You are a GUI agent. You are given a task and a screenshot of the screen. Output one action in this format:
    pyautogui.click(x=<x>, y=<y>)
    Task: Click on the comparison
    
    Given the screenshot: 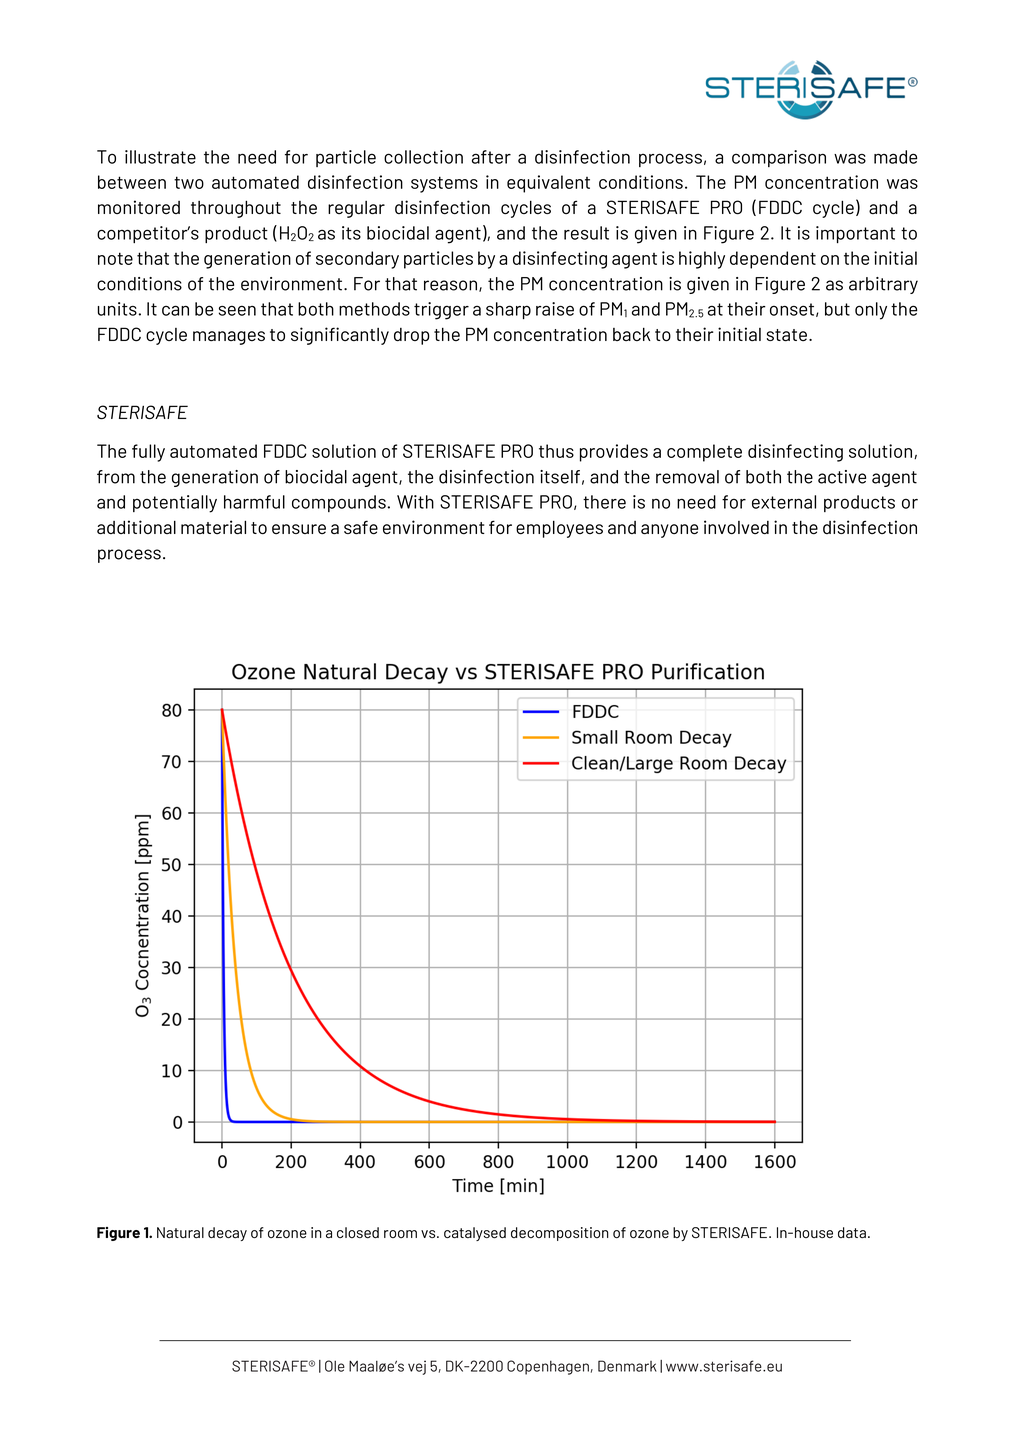 What is the action you would take?
    pyautogui.click(x=779, y=158)
